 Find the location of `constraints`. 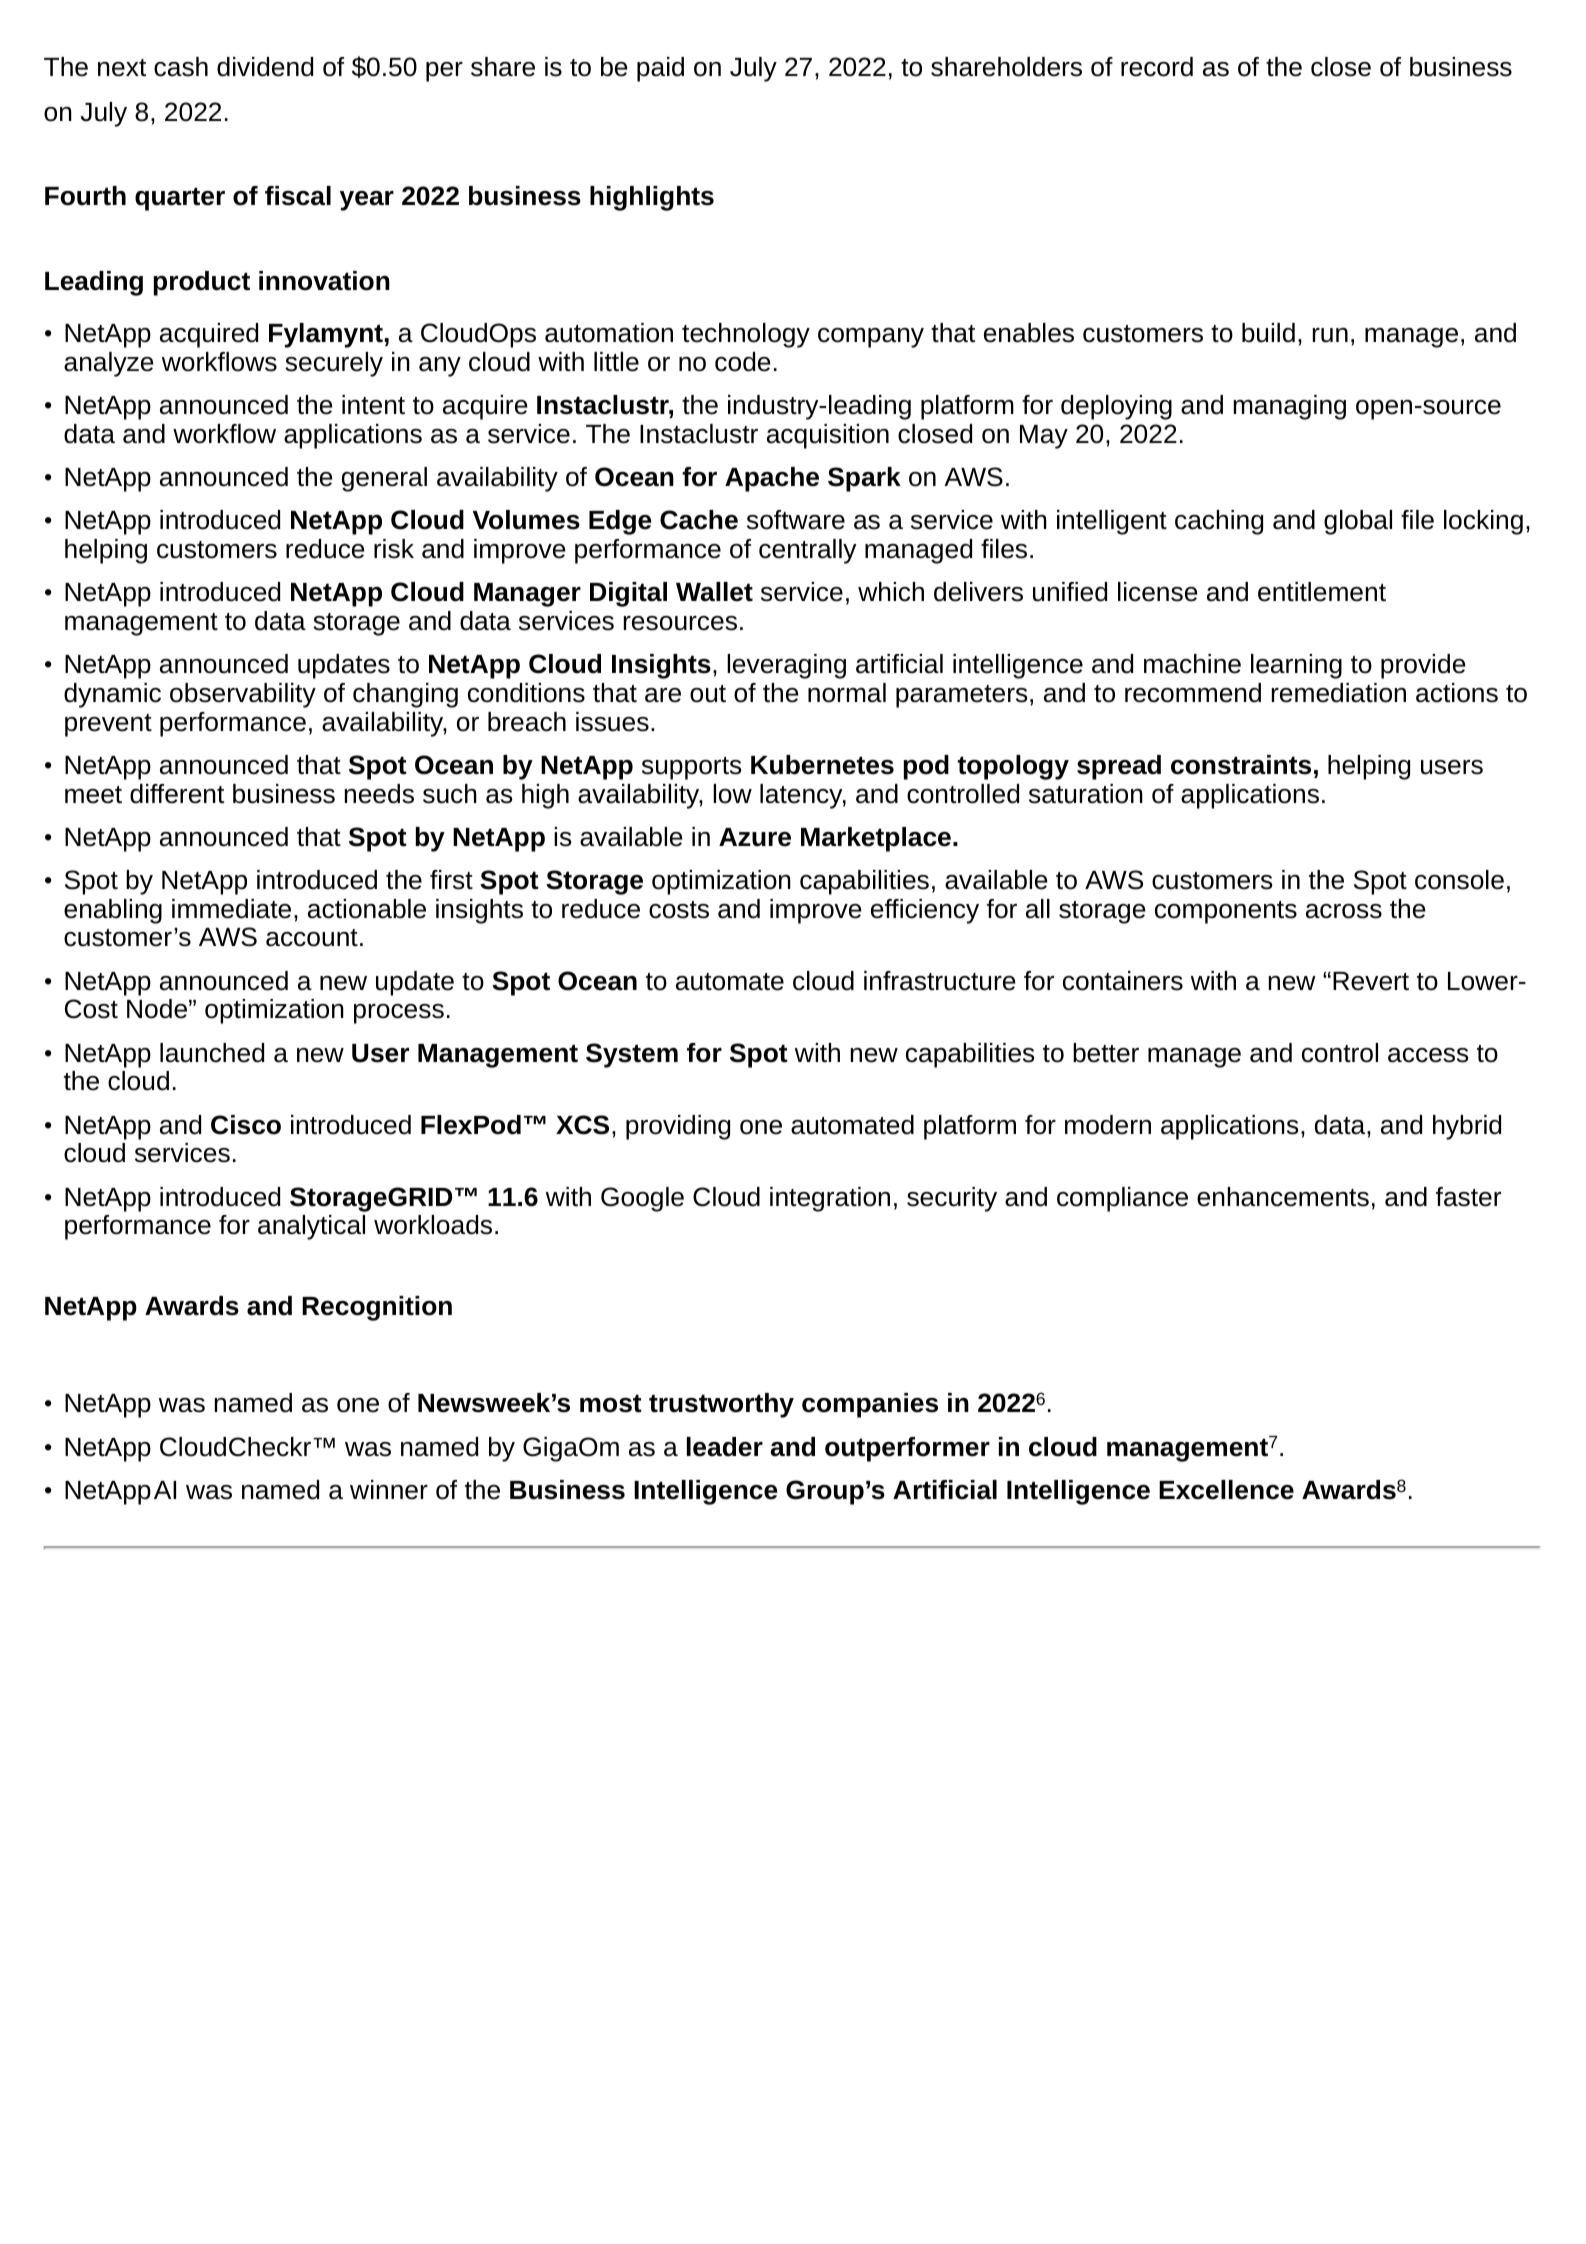

constraints is located at coordinates (1241, 765).
